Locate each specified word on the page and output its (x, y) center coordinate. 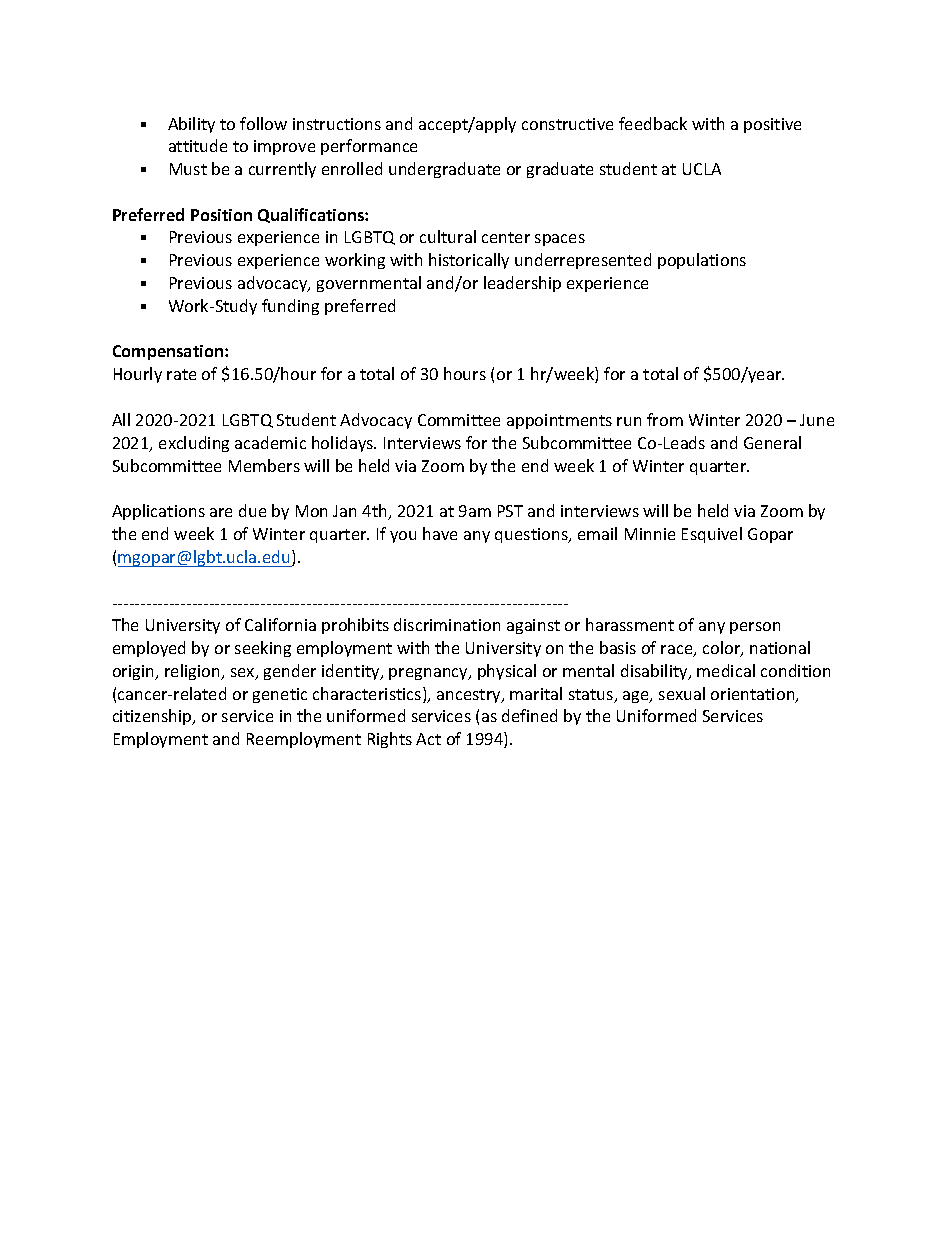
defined (529, 715)
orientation (754, 695)
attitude (198, 145)
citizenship (153, 717)
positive (772, 125)
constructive (567, 124)
